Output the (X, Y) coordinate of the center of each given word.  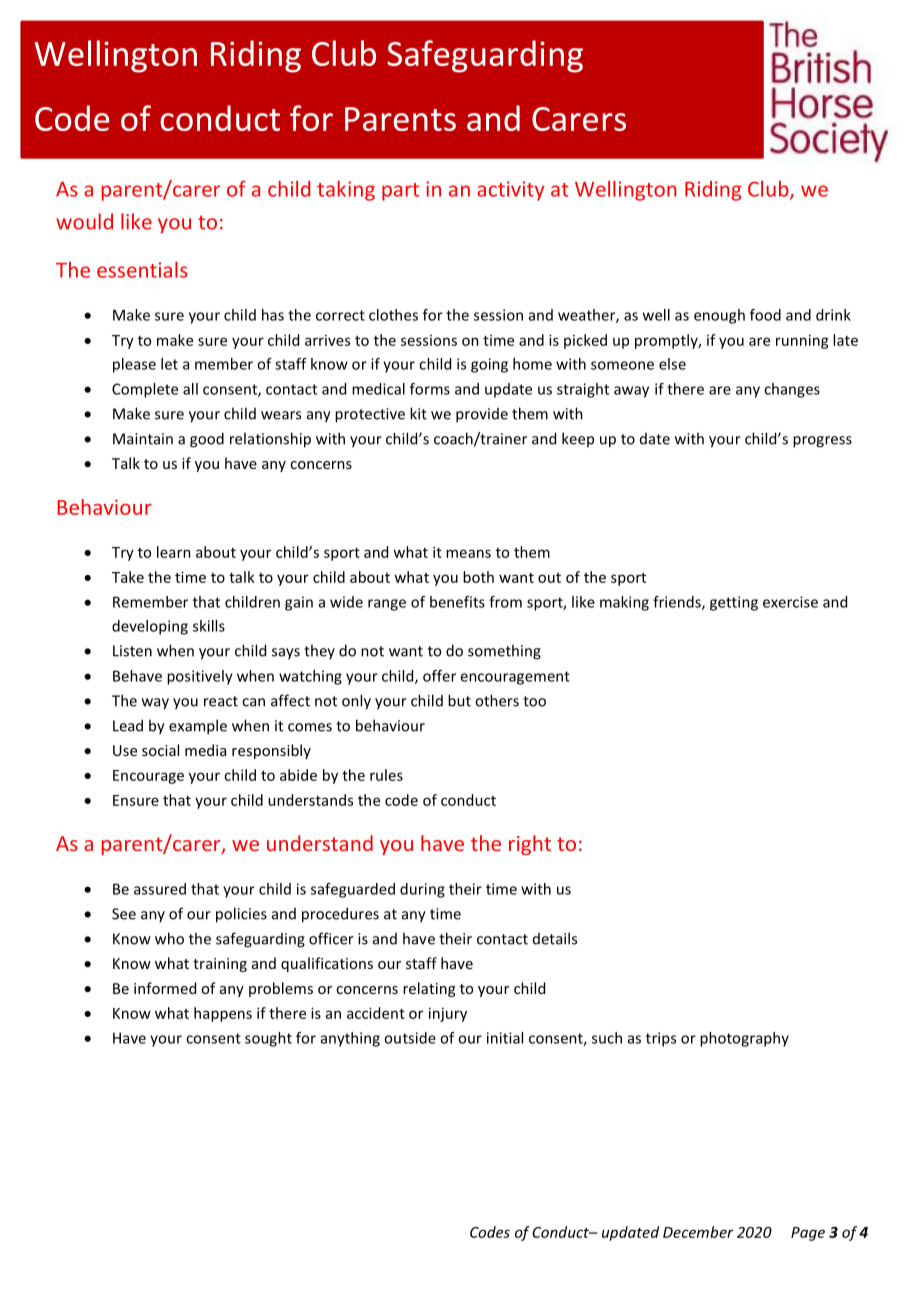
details (555, 938)
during (422, 890)
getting (734, 603)
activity (510, 191)
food (765, 315)
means (468, 553)
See (124, 914)
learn (174, 552)
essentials (142, 269)
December (698, 1232)
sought (268, 1039)
